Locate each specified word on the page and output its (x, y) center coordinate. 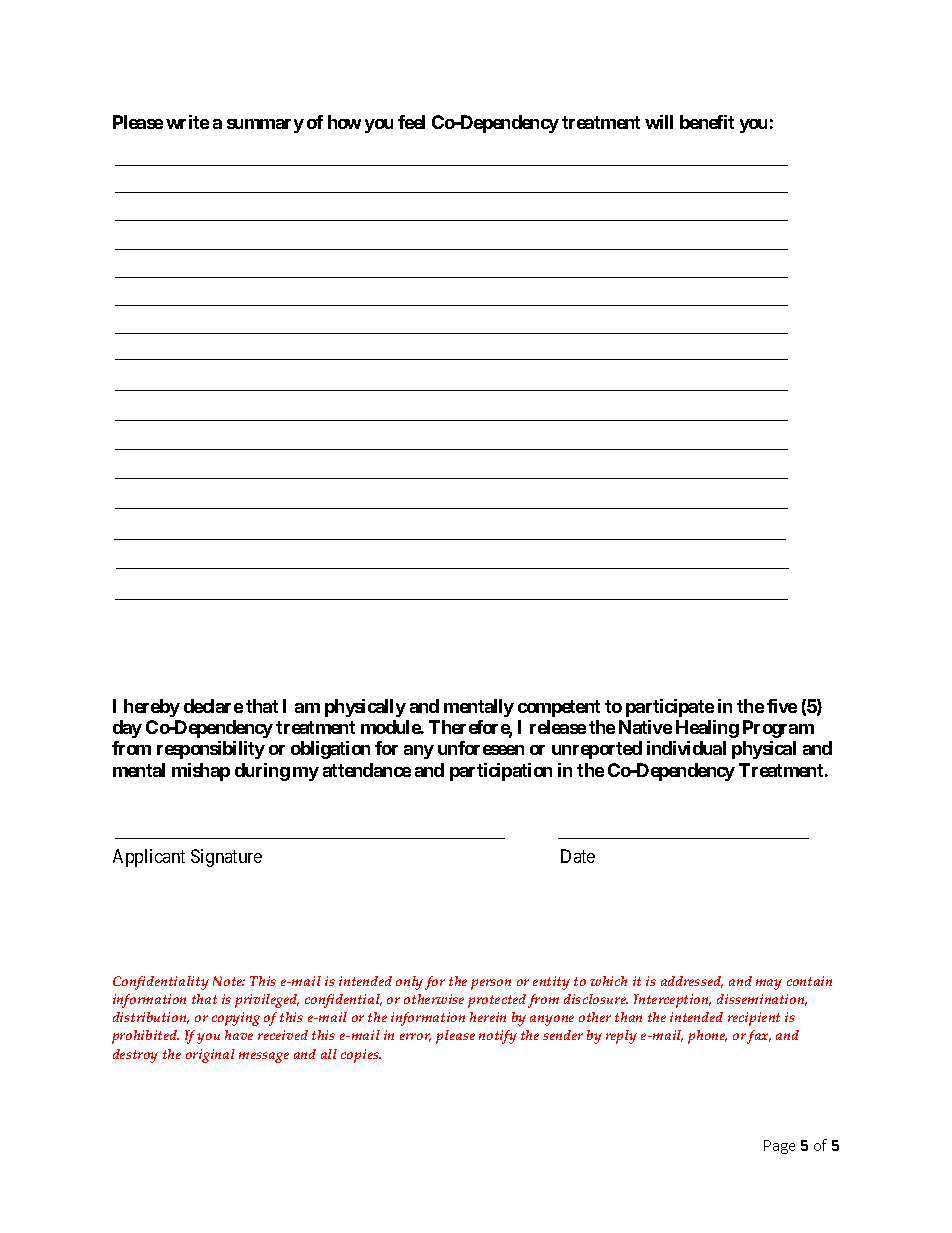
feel (411, 122)
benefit (707, 122)
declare (213, 706)
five (782, 706)
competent (559, 708)
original (210, 1056)
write (187, 122)
